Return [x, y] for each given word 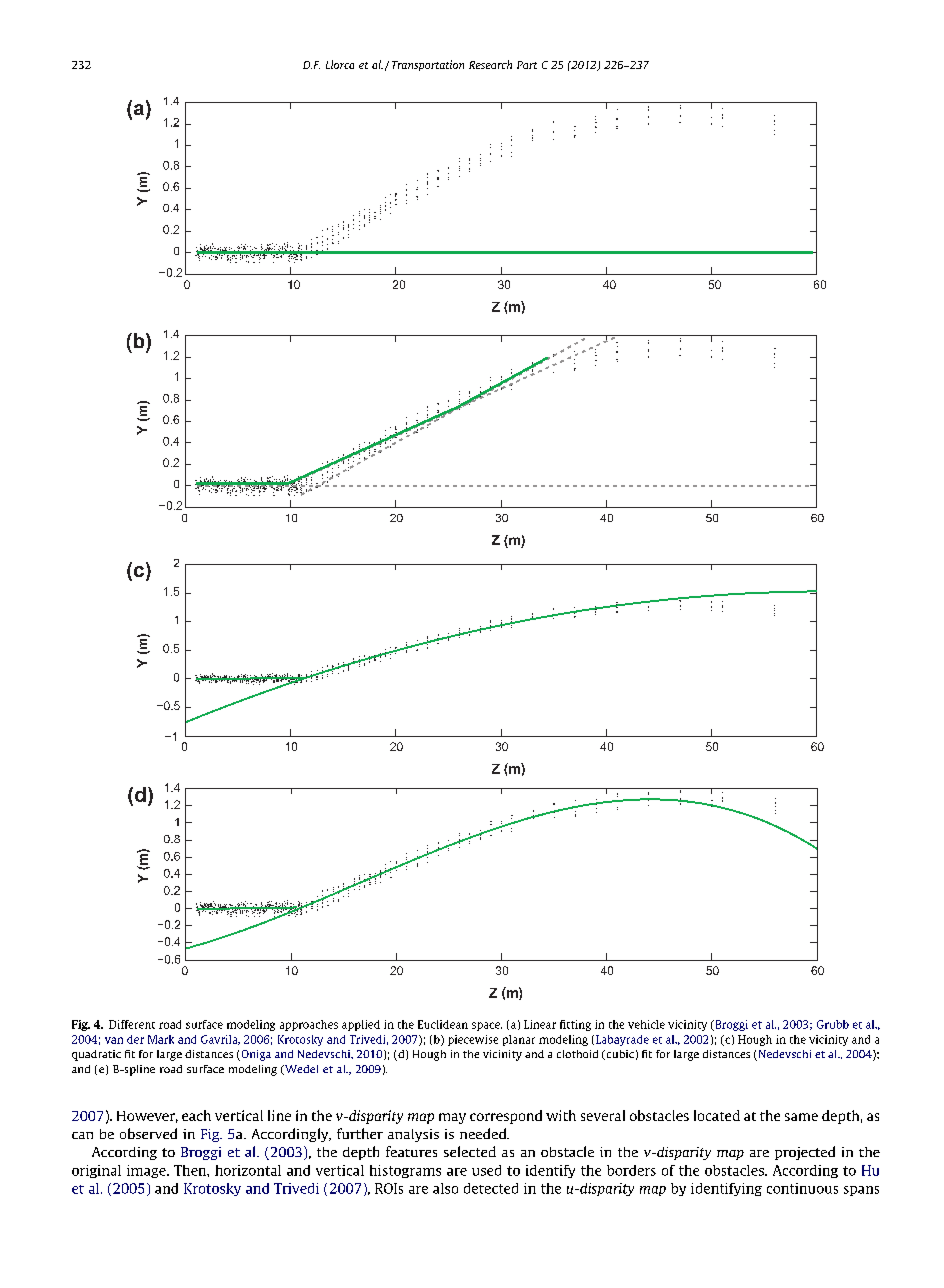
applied [361, 1025]
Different [132, 1024]
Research [490, 64]
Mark [161, 1039]
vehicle [646, 1024]
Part [527, 65]
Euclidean [443, 1024]
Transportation [428, 65]
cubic [619, 1055]
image [147, 1171]
